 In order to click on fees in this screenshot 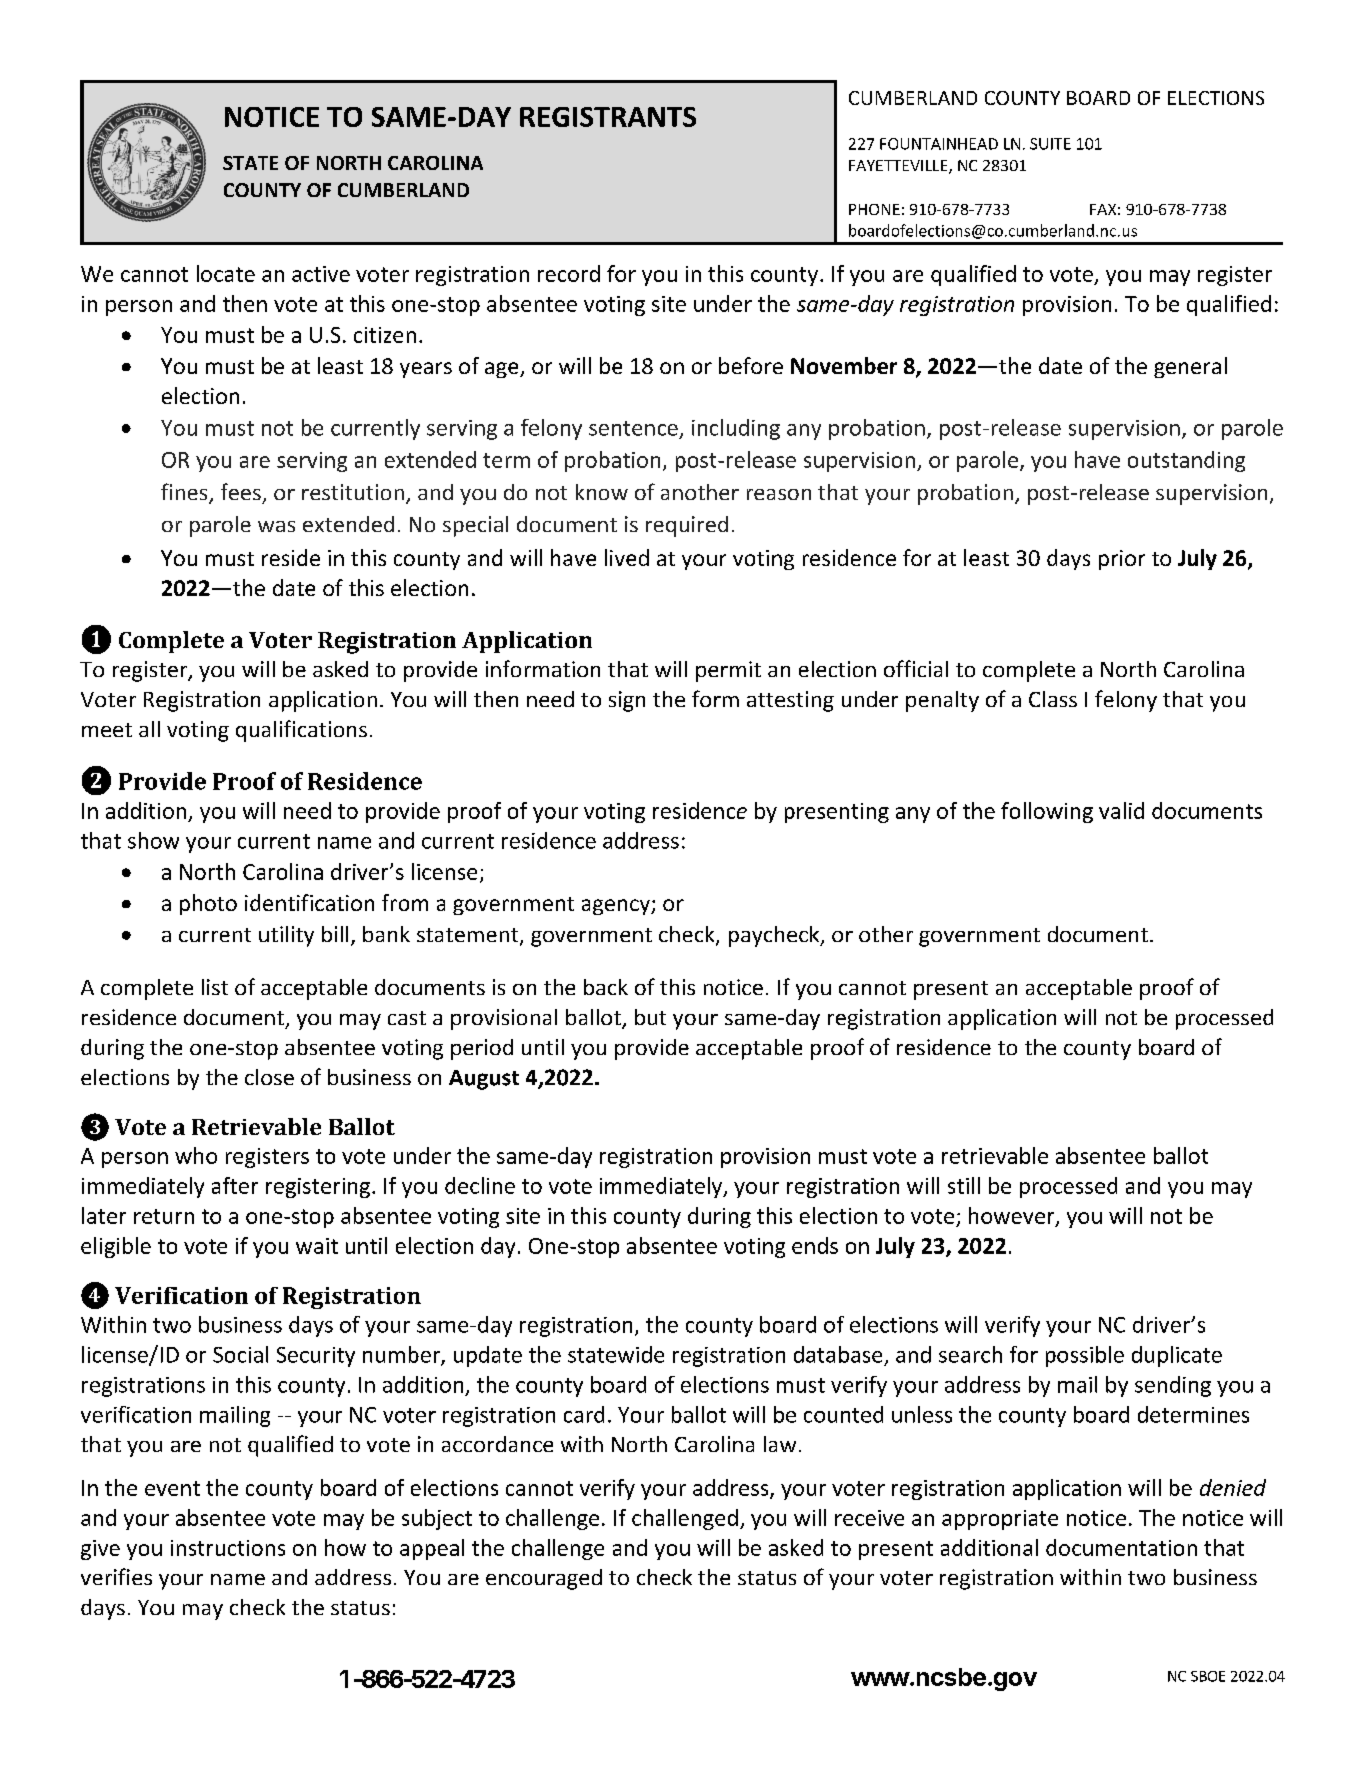, I will do `click(241, 491)`.
